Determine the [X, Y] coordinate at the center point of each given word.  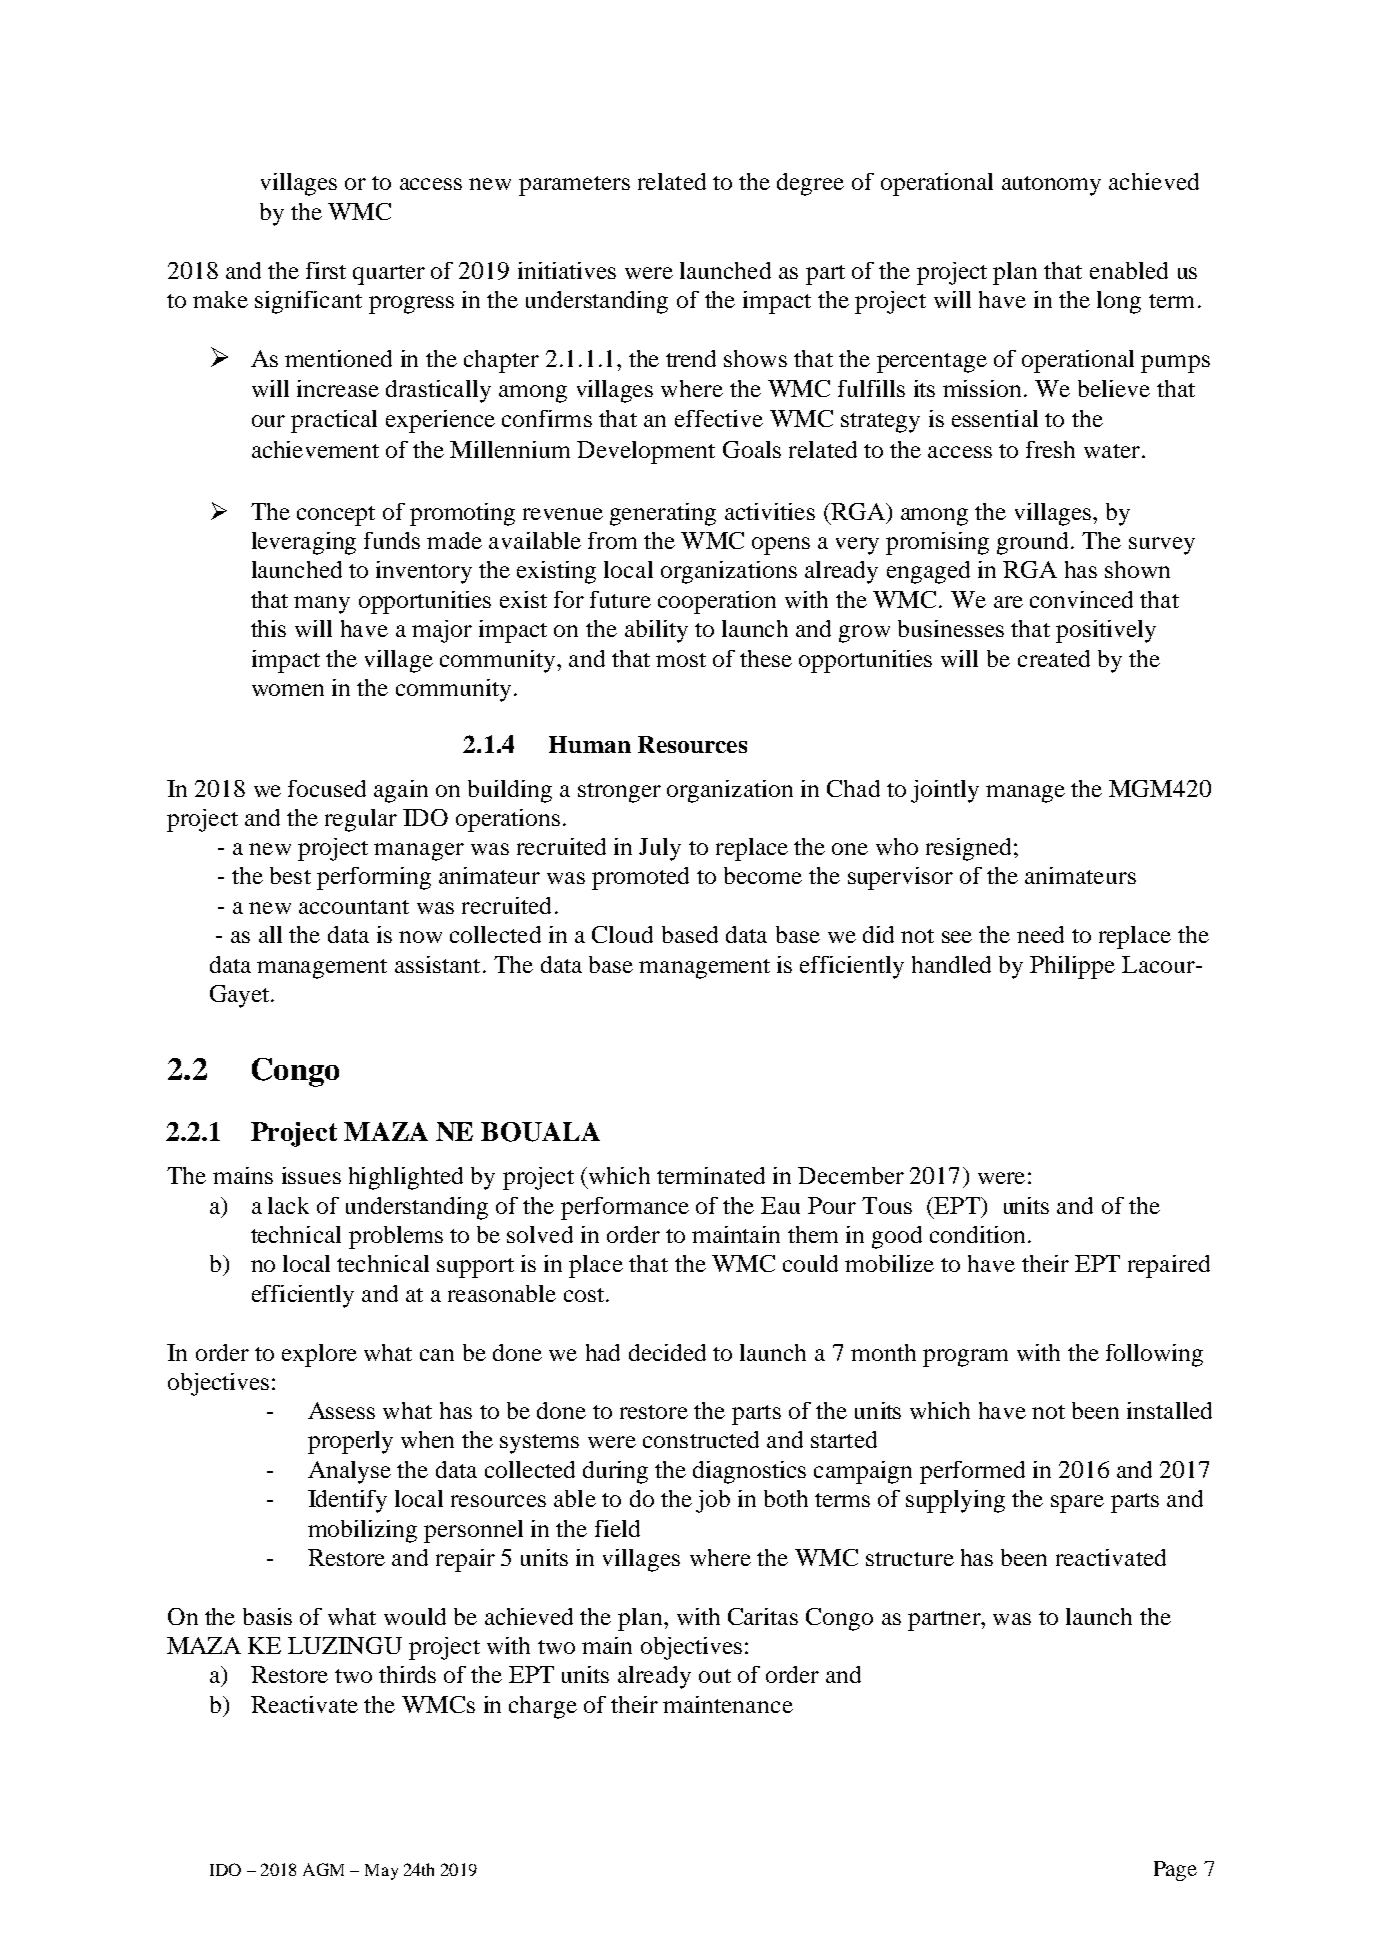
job [713, 1501]
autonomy [1051, 186]
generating [663, 514]
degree [810, 184]
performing [374, 878]
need [1040, 934]
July [660, 849]
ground [1032, 543]
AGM [323, 1869]
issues [311, 1175]
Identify [347, 1501]
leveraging [304, 543]
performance [625, 1208]
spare [1077, 1504]
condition [977, 1234]
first [326, 270]
